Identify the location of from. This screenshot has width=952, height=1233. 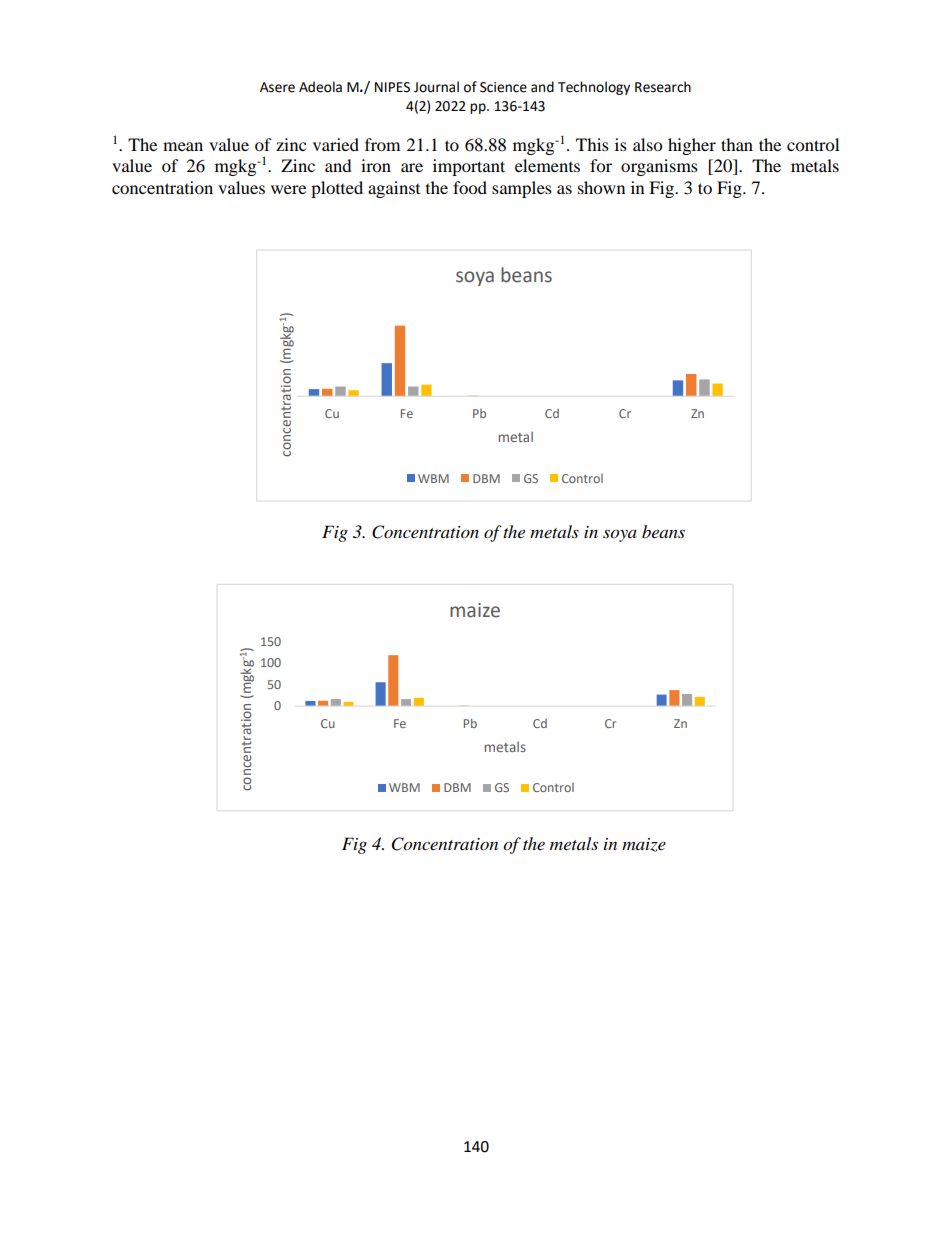
(382, 144).
